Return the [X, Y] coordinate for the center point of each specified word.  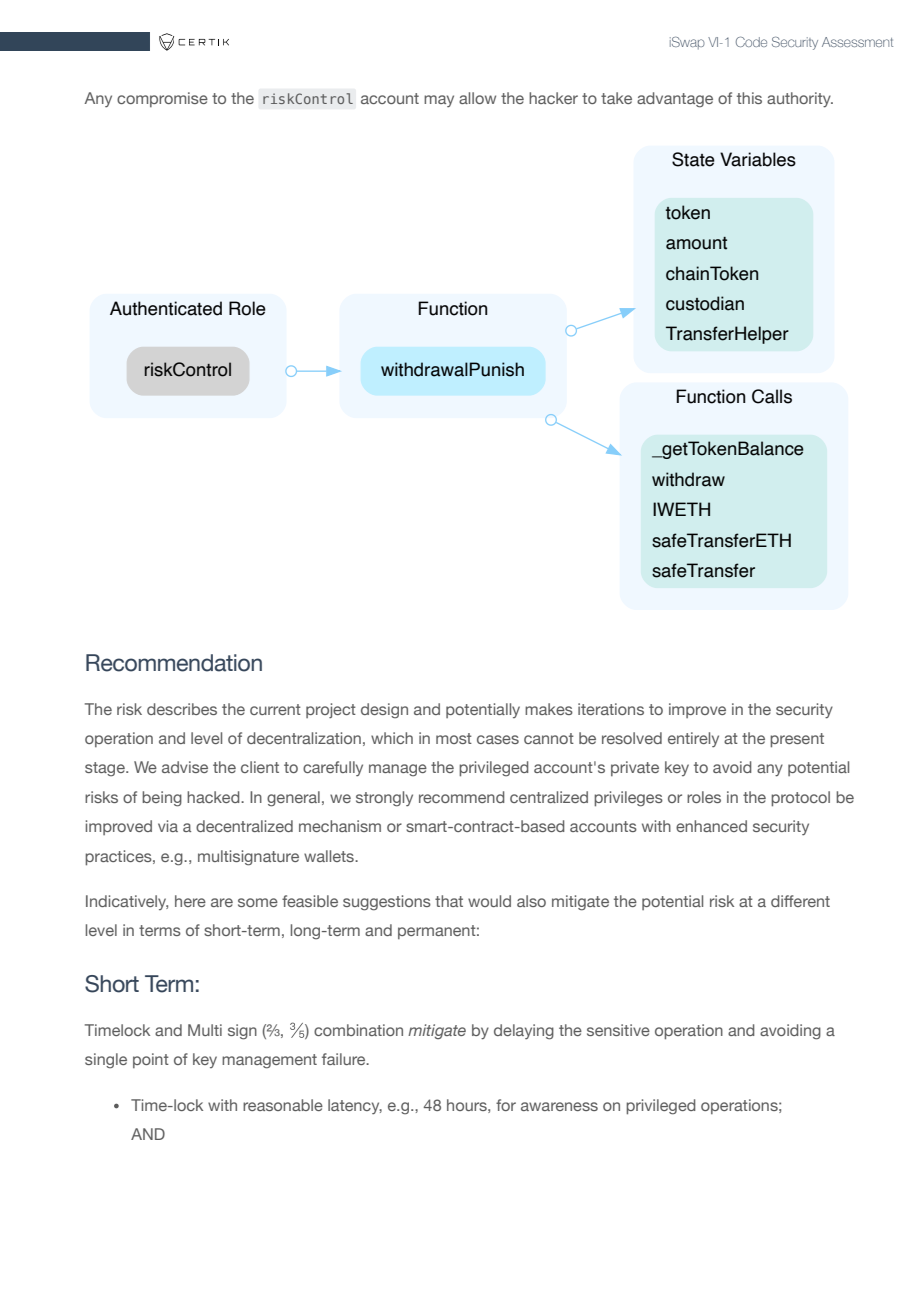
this [749, 98]
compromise [162, 99]
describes [182, 709]
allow [477, 98]
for [506, 1105]
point [151, 1060]
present [797, 740]
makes [549, 709]
